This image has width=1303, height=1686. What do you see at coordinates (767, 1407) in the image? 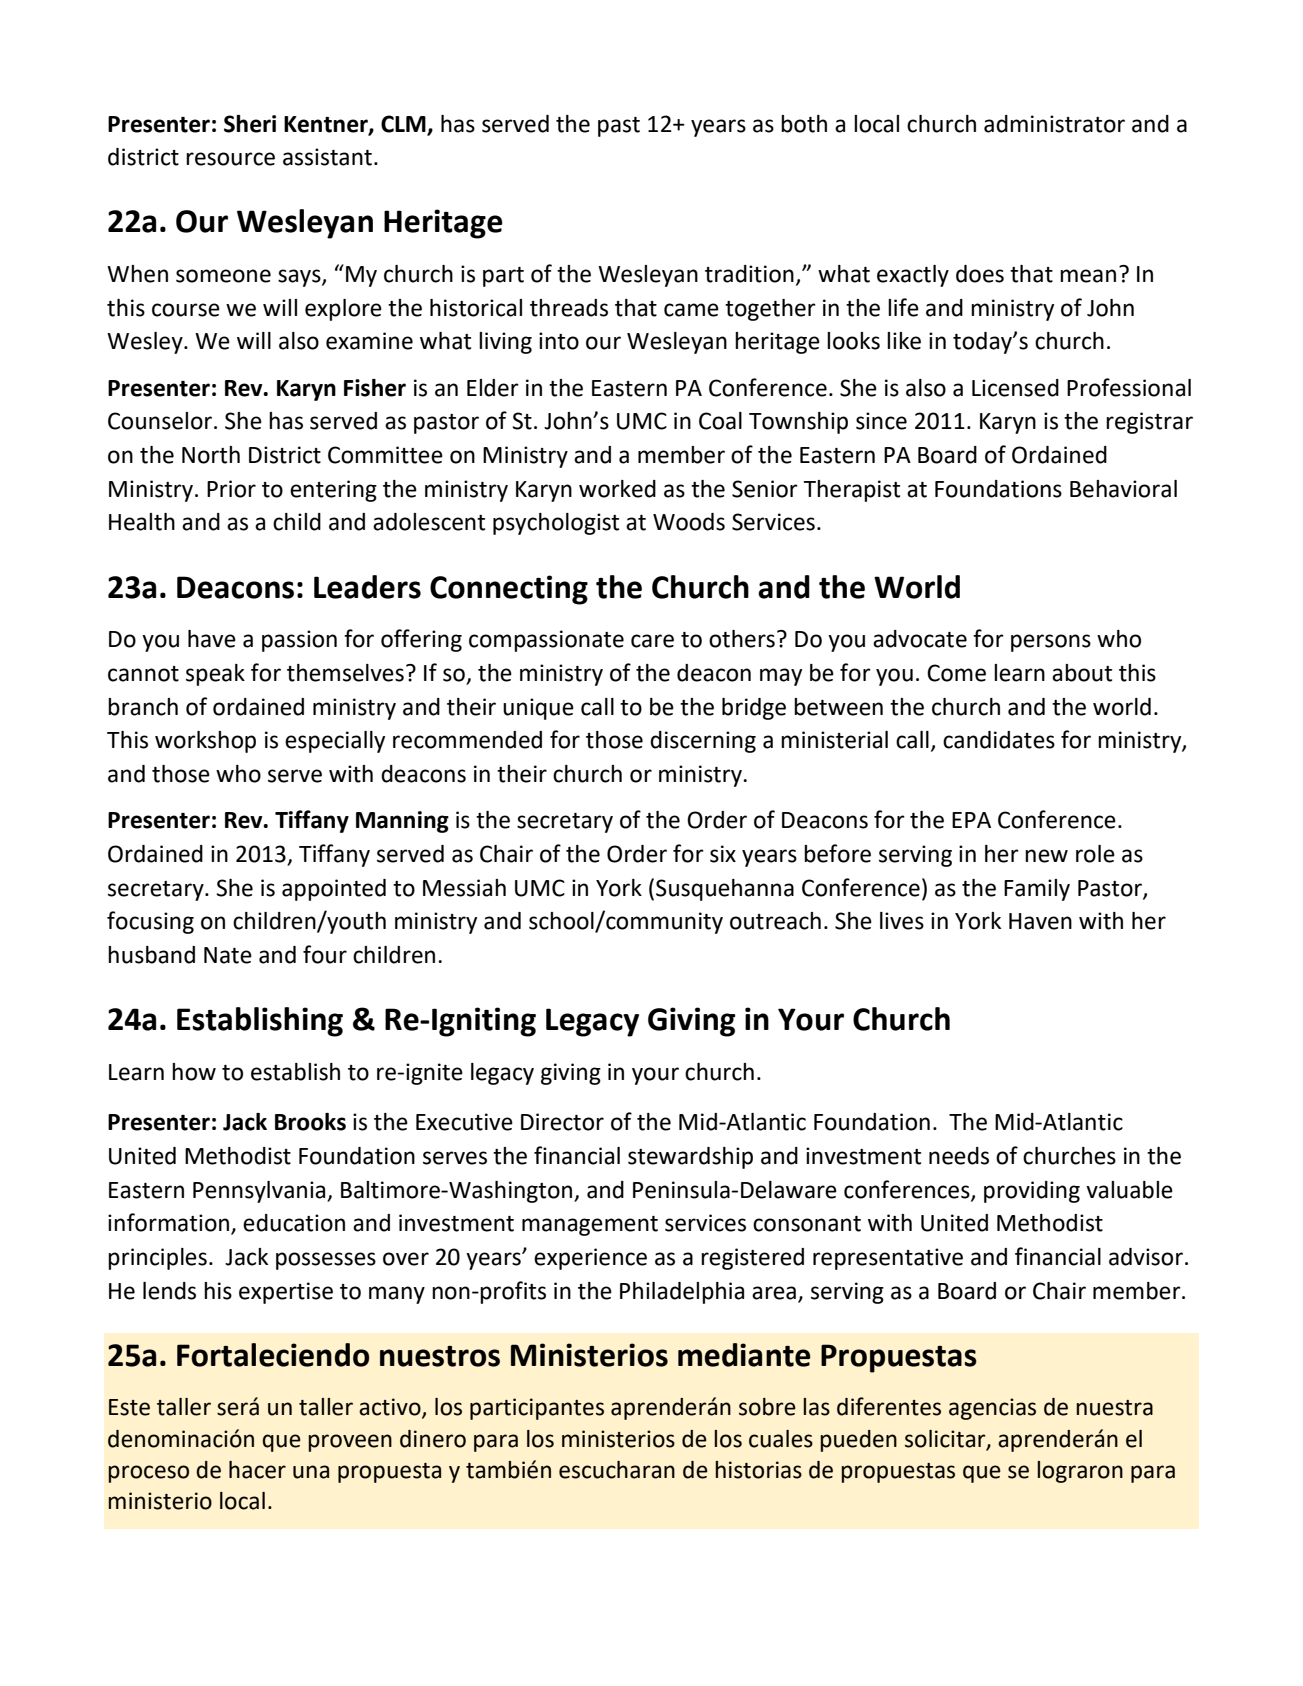
I see `sobre` at bounding box center [767, 1407].
